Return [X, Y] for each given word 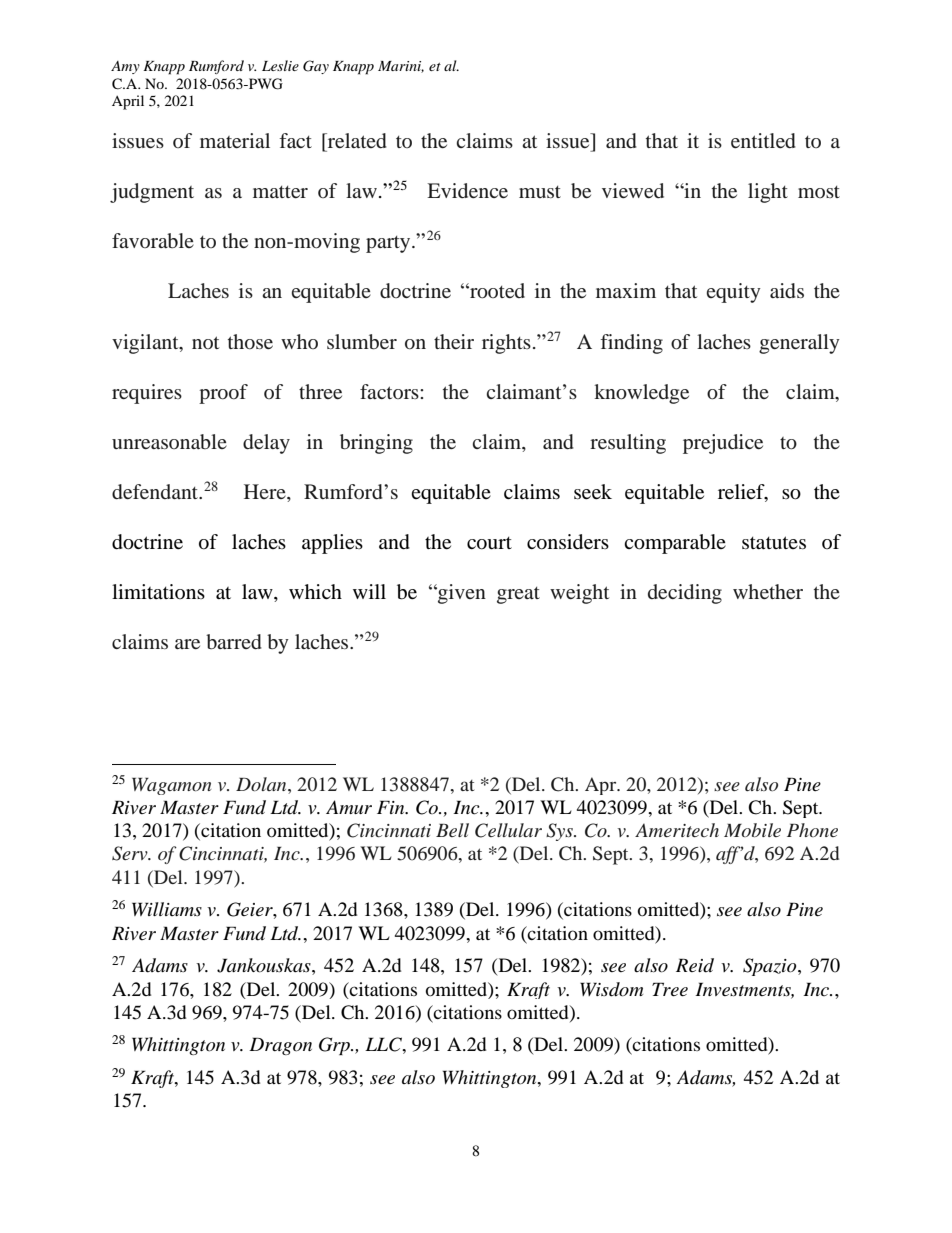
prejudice [723, 444]
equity [733, 293]
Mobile [752, 830]
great [518, 595]
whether [768, 591]
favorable [153, 240]
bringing [376, 444]
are [187, 644]
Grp [335, 1046]
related [356, 140]
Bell [452, 830]
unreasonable [169, 441]
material [235, 140]
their [454, 341]
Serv [131, 853]
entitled [763, 140]
